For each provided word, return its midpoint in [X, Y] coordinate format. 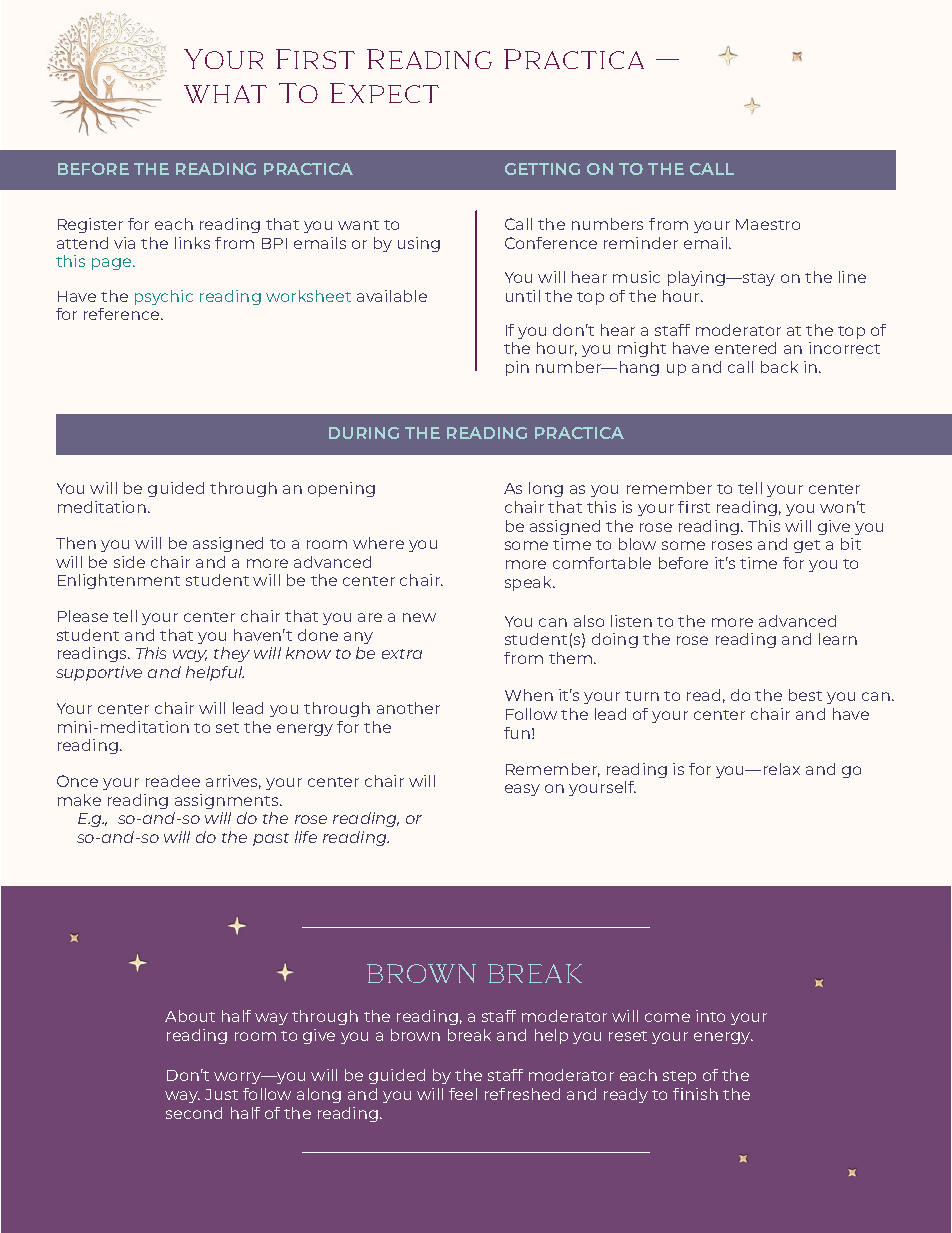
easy [522, 790]
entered [745, 348]
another [408, 708]
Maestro [768, 224]
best [805, 695]
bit [851, 544]
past [271, 839]
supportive [99, 673]
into [710, 1016]
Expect [384, 93]
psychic [164, 297]
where [378, 543]
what [225, 94]
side [129, 562]
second [194, 1113]
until [523, 296]
